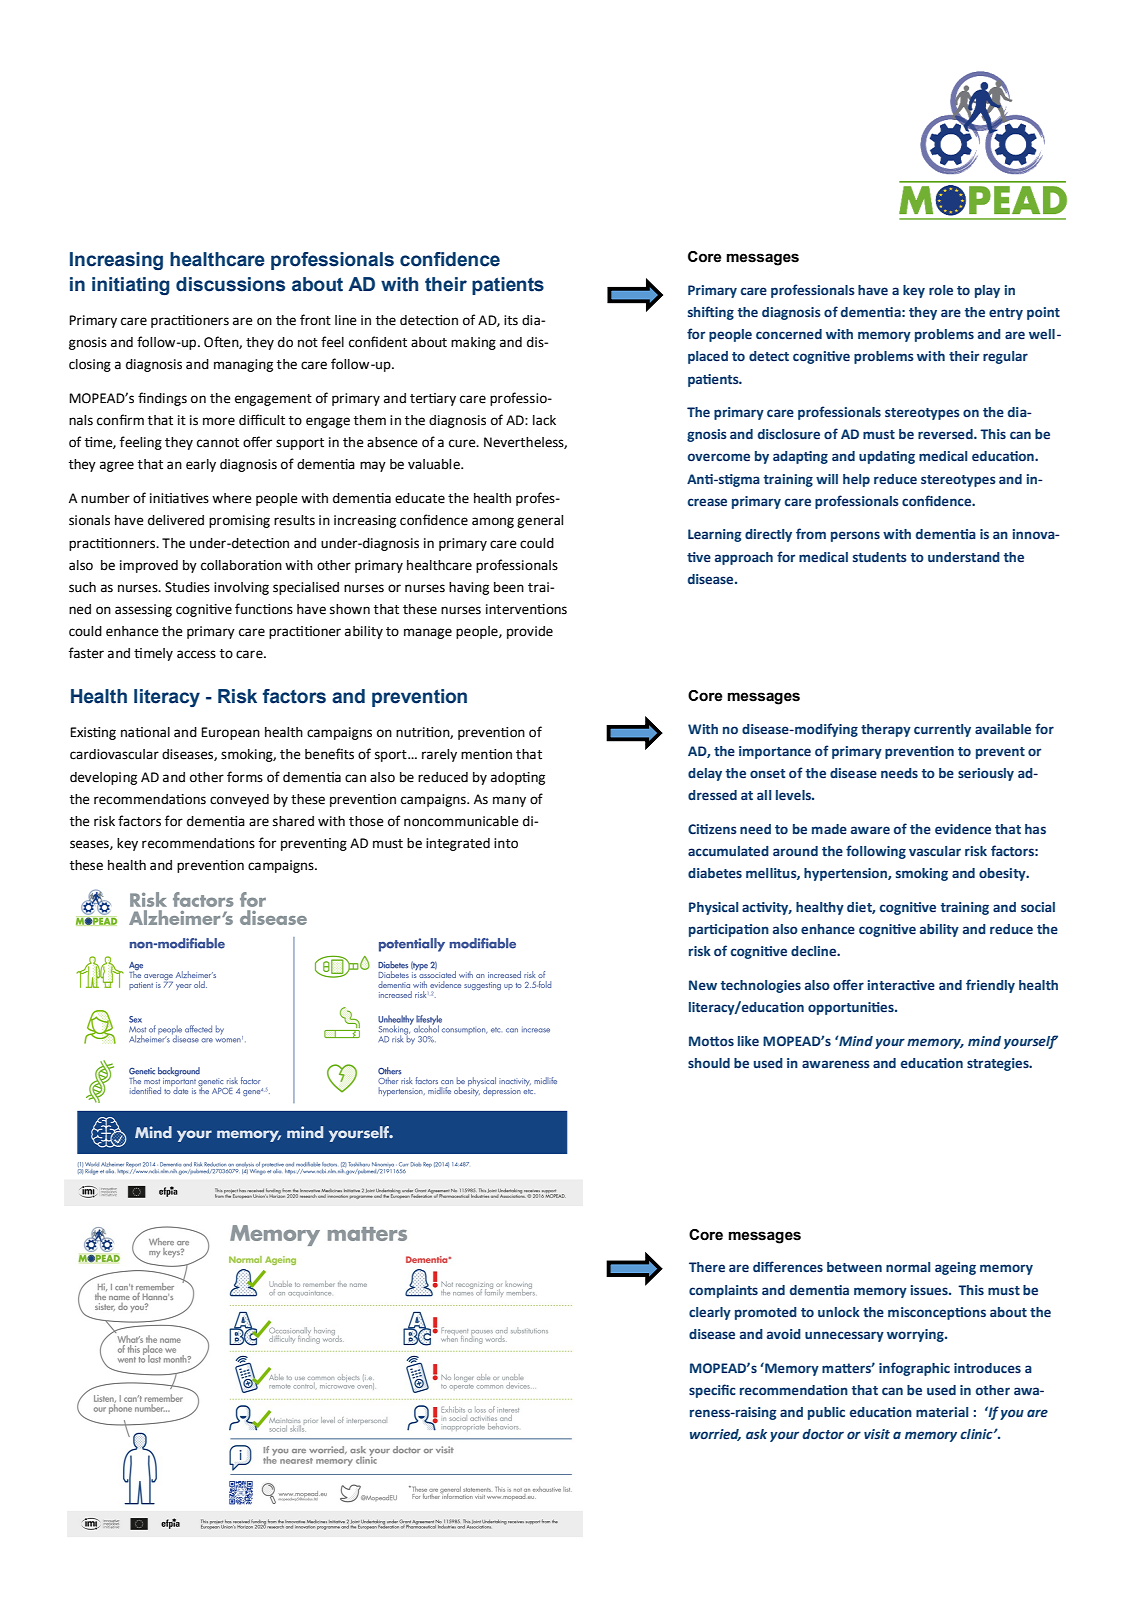 The image size is (1136, 1607). Describe the element at coordinates (942, 1412) in the screenshot. I see `material` at that location.
